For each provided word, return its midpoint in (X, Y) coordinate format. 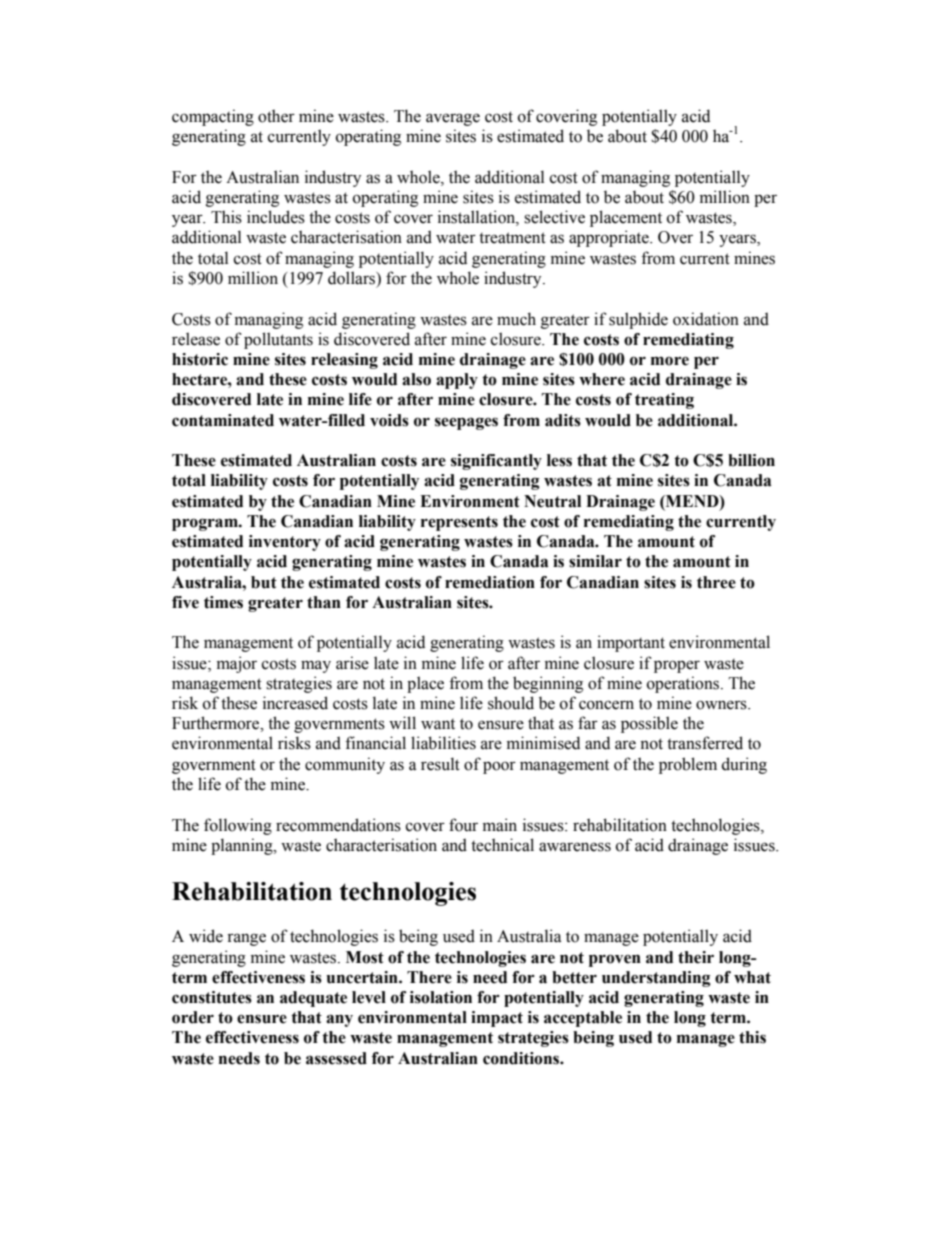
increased (295, 703)
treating (664, 401)
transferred (705, 743)
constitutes (212, 997)
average (453, 119)
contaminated (223, 420)
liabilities (443, 743)
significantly (496, 462)
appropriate (610, 238)
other (276, 116)
